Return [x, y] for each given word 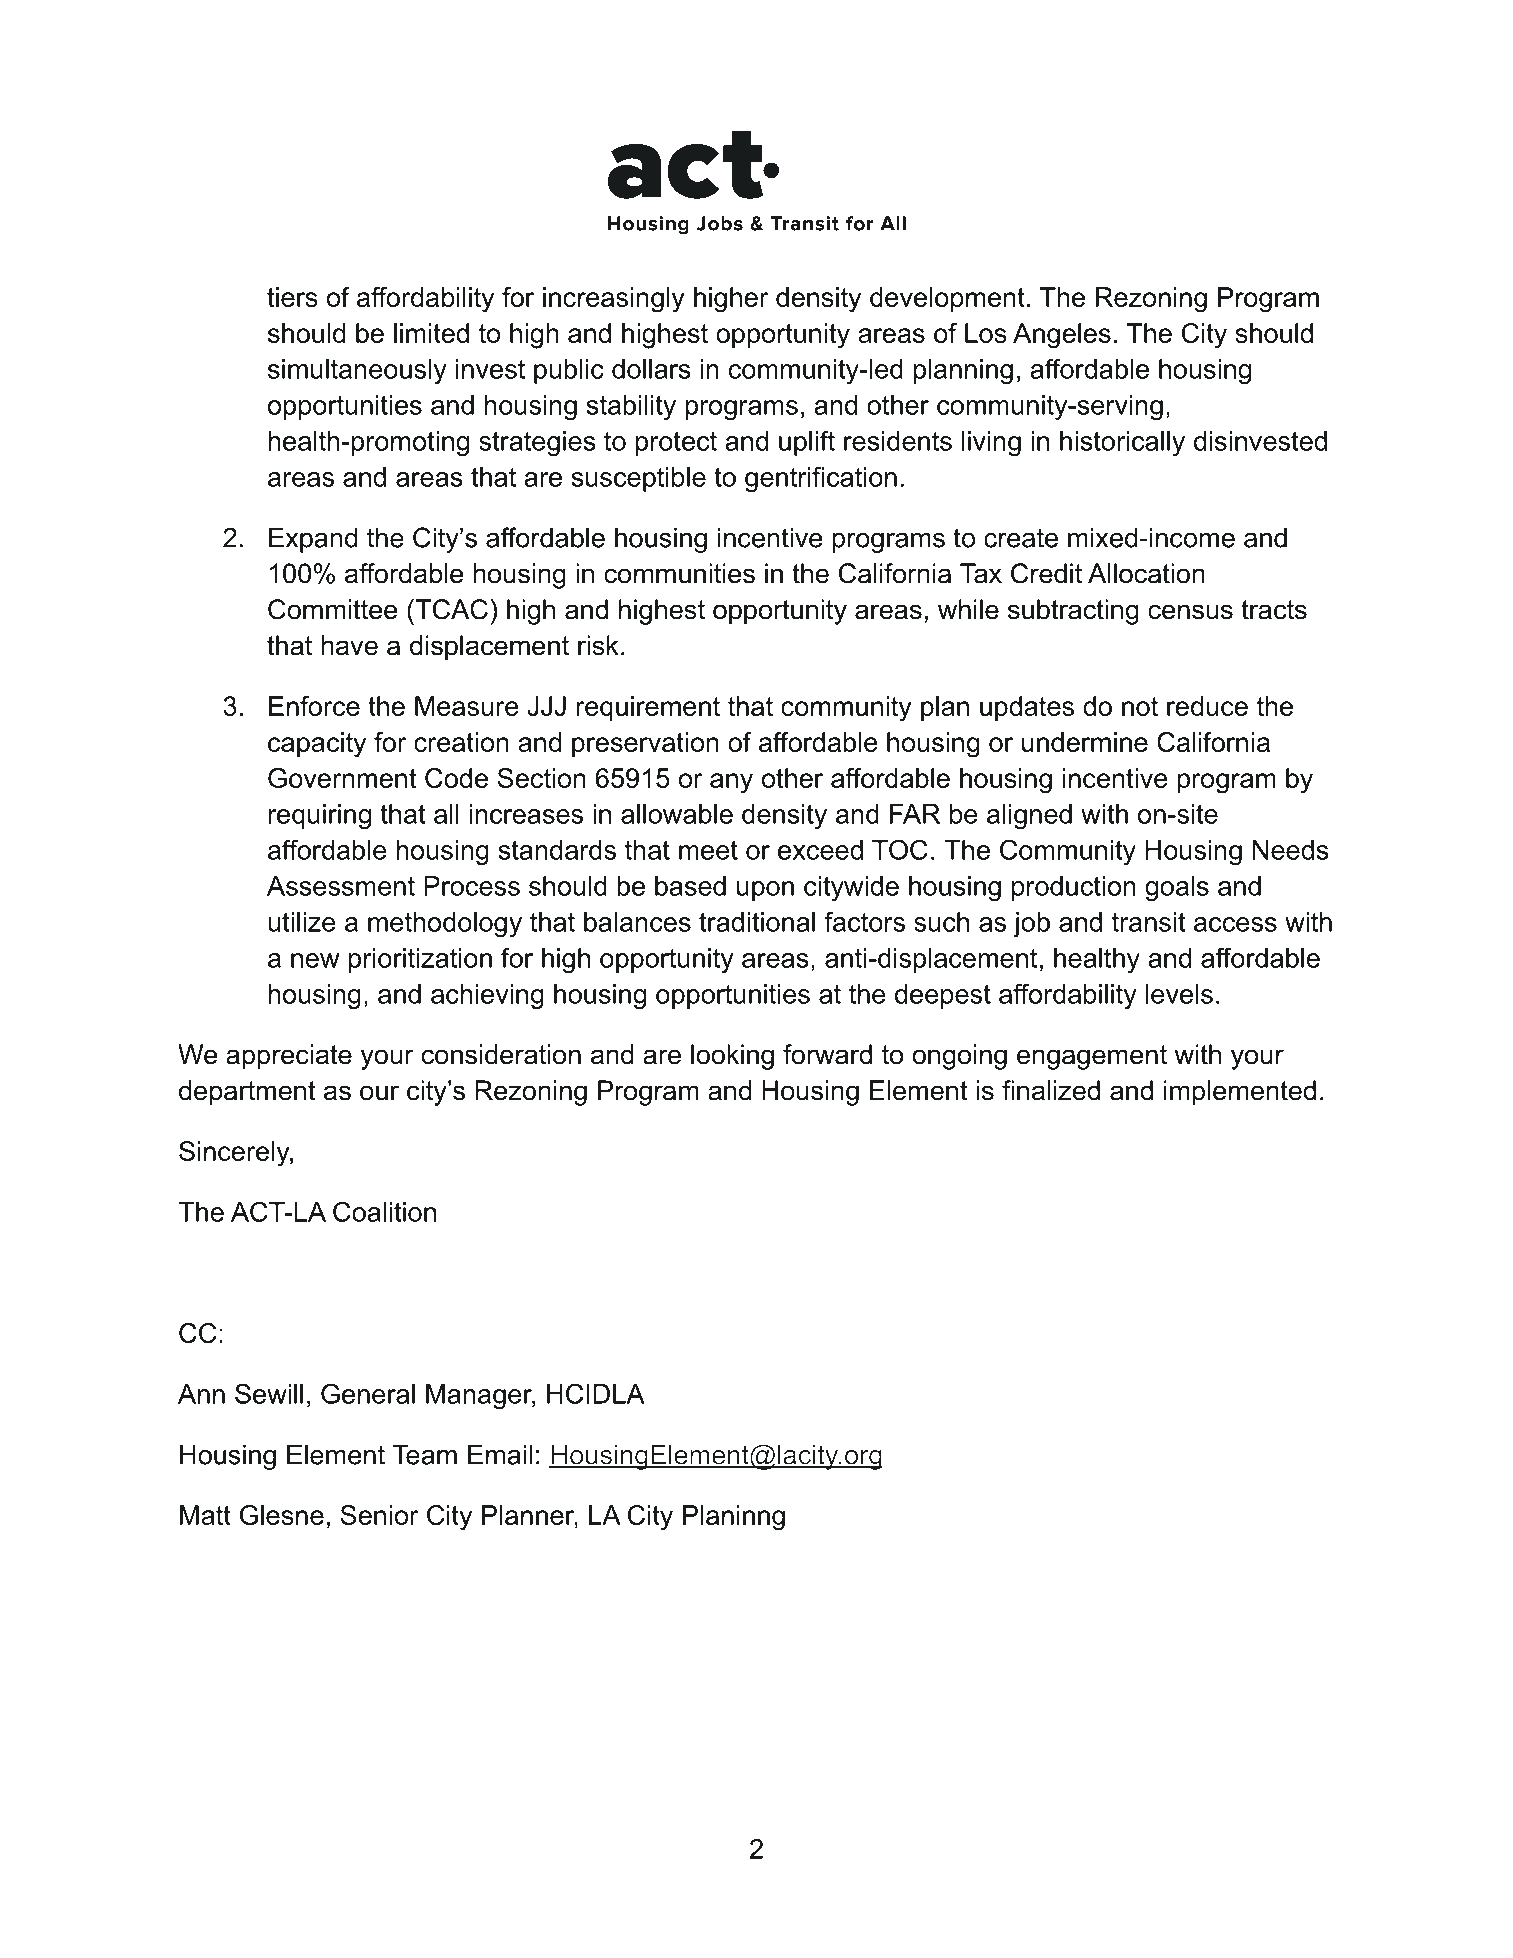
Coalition [384, 1211]
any [731, 783]
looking [732, 1057]
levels [1179, 994]
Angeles [1062, 336]
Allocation [1146, 573]
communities [679, 573]
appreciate [289, 1057]
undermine [1085, 742]
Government [342, 778]
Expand [313, 540]
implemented [1240, 1093]
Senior [380, 1515]
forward [827, 1054]
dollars [651, 369]
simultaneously [357, 371]
